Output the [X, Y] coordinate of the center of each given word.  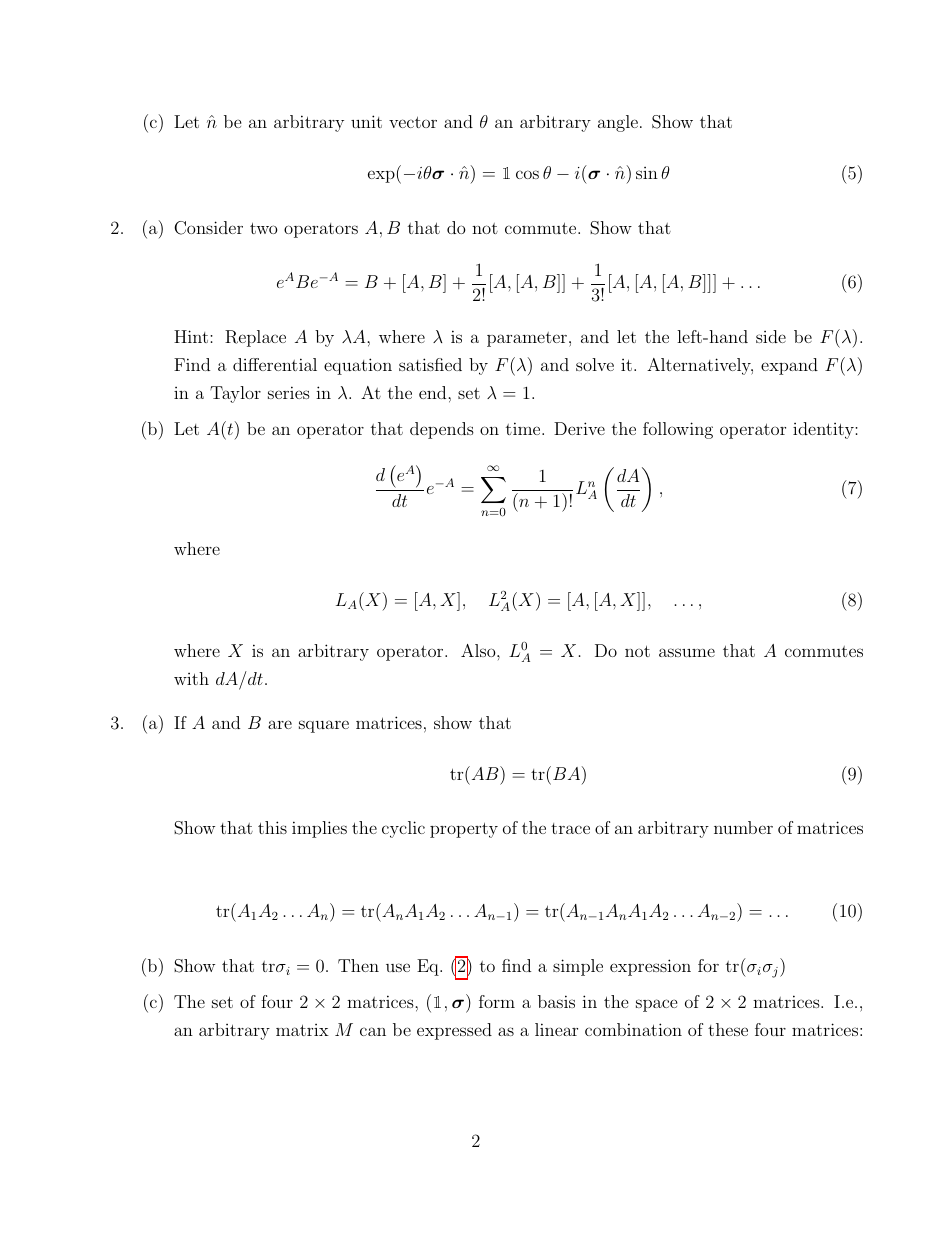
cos [527, 174]
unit [366, 121]
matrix [302, 1030]
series [289, 392]
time [524, 428]
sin [647, 173]
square [324, 726]
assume [687, 652]
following [678, 430]
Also [479, 650]
